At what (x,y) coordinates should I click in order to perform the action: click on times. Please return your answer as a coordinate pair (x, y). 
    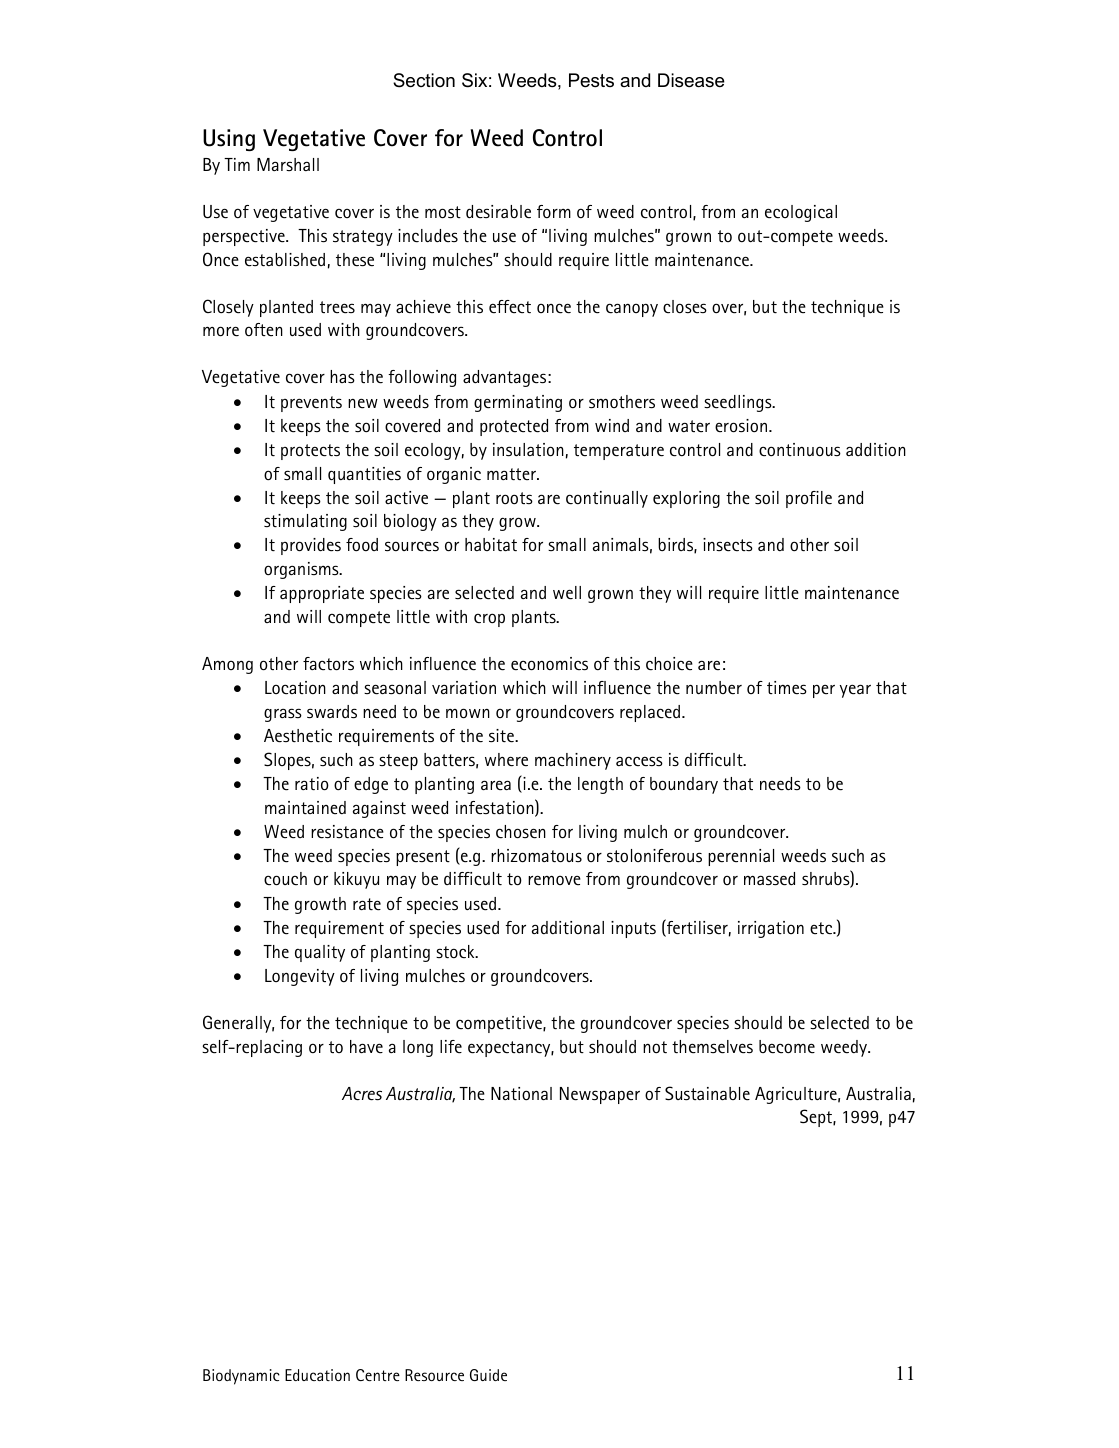
    Looking at the image, I should click on (787, 687).
